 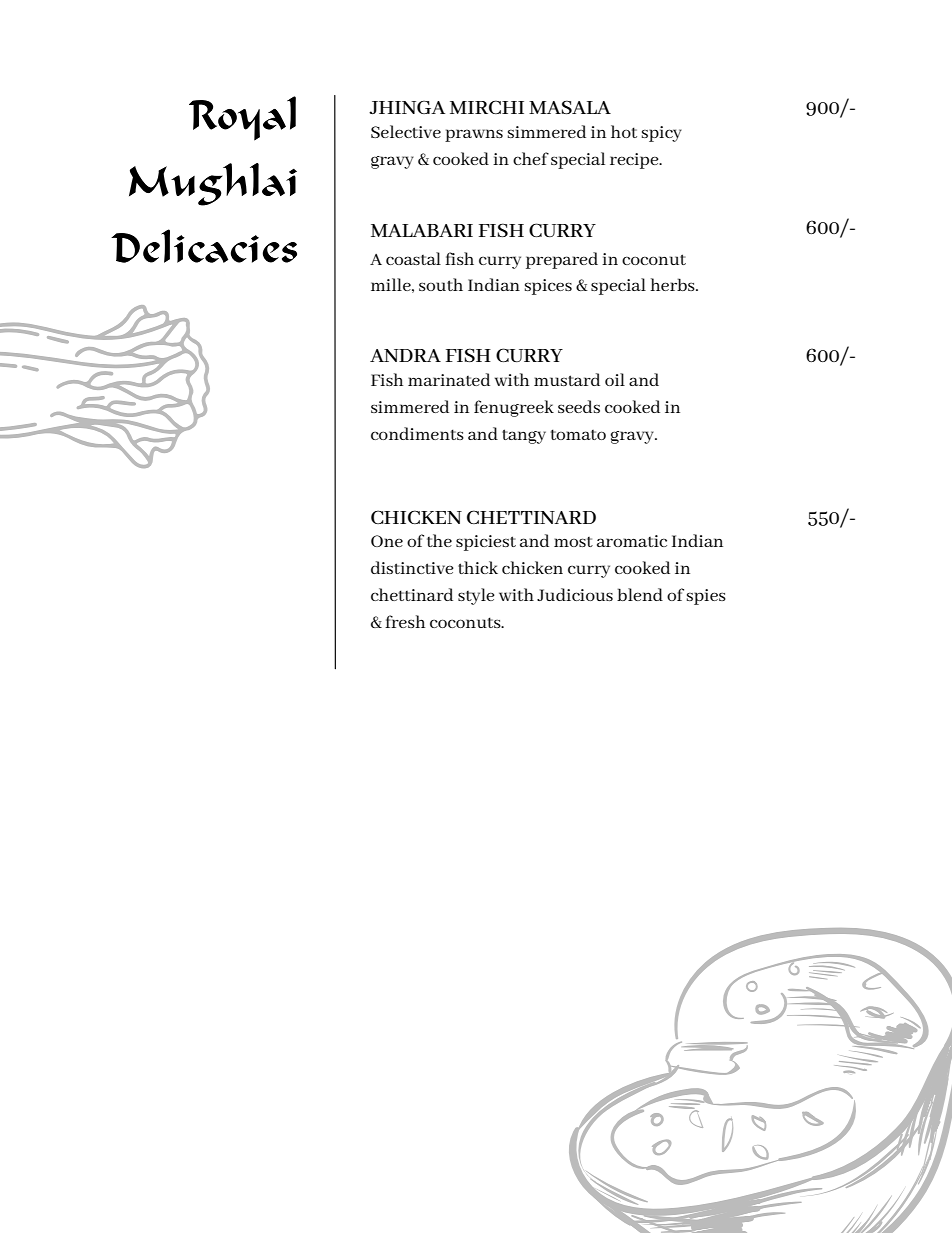 I want to click on marinated, so click(x=449, y=379).
